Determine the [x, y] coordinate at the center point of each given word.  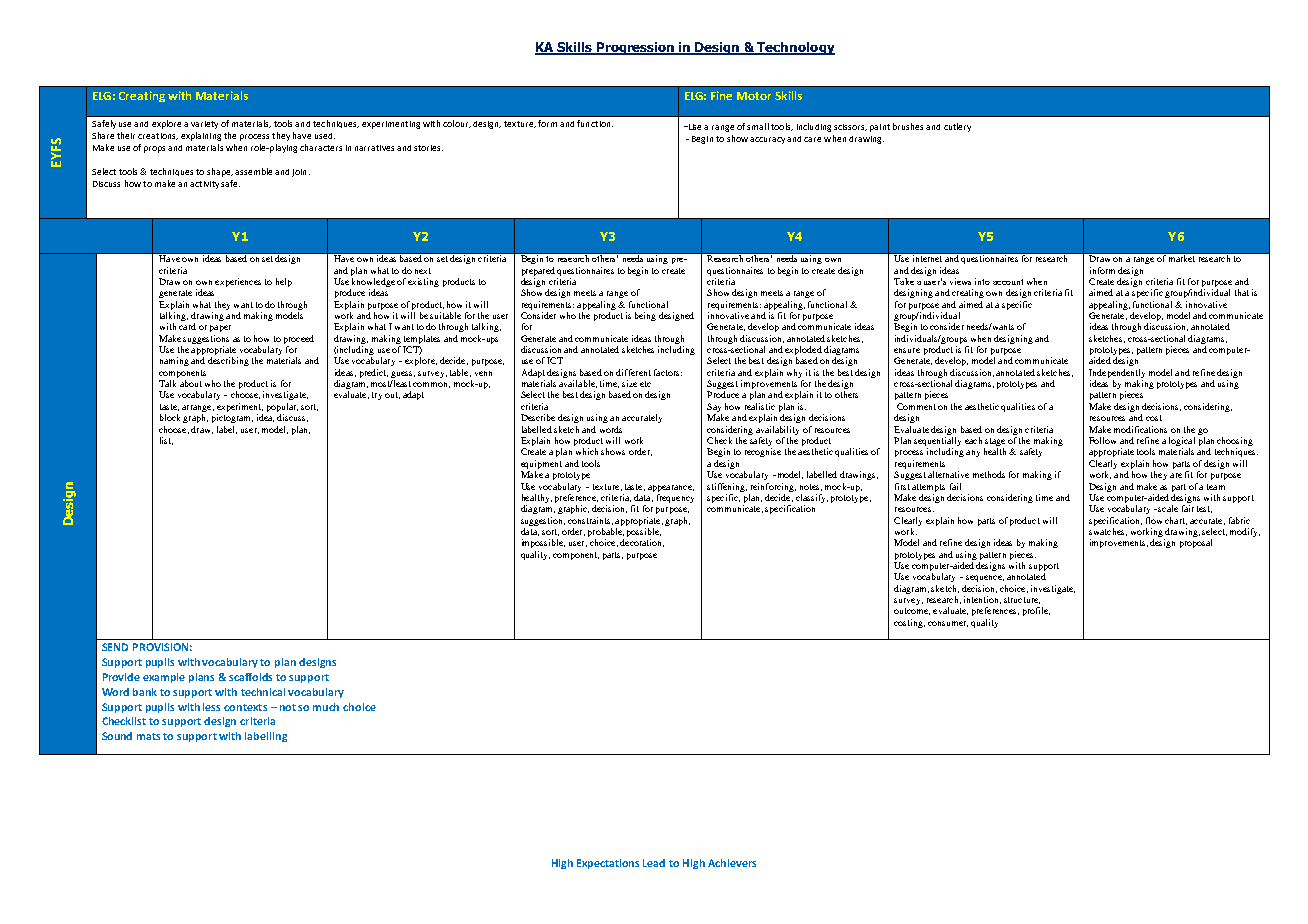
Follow [1102, 440]
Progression [636, 48]
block [170, 417]
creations [158, 136]
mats [148, 736]
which [587, 451]
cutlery [957, 127]
